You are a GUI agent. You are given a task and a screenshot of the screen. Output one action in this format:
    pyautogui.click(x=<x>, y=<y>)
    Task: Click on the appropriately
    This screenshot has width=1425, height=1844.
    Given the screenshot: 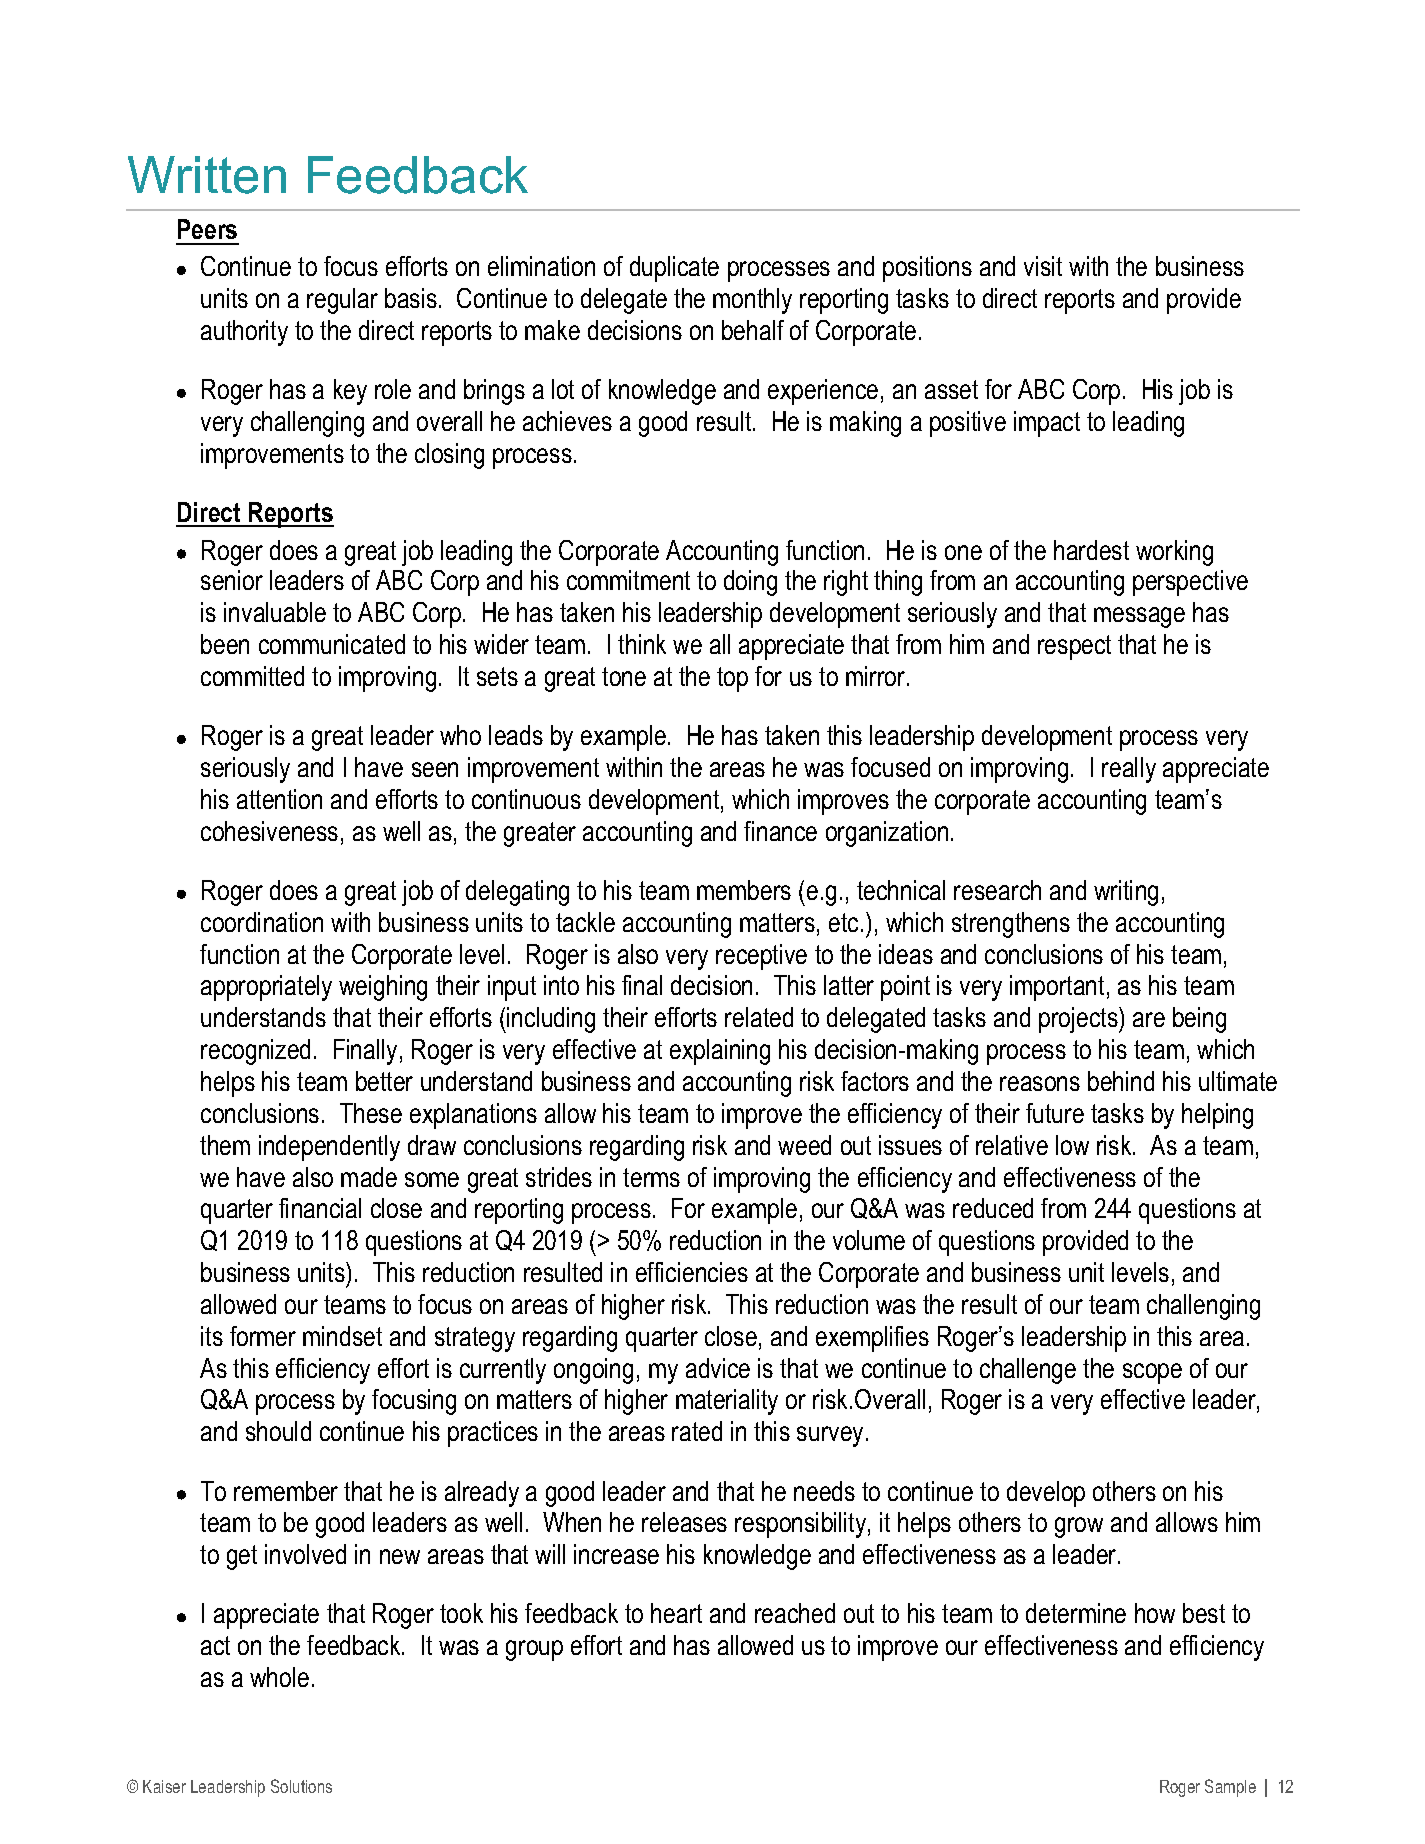 What is the action you would take?
    pyautogui.click(x=266, y=988)
